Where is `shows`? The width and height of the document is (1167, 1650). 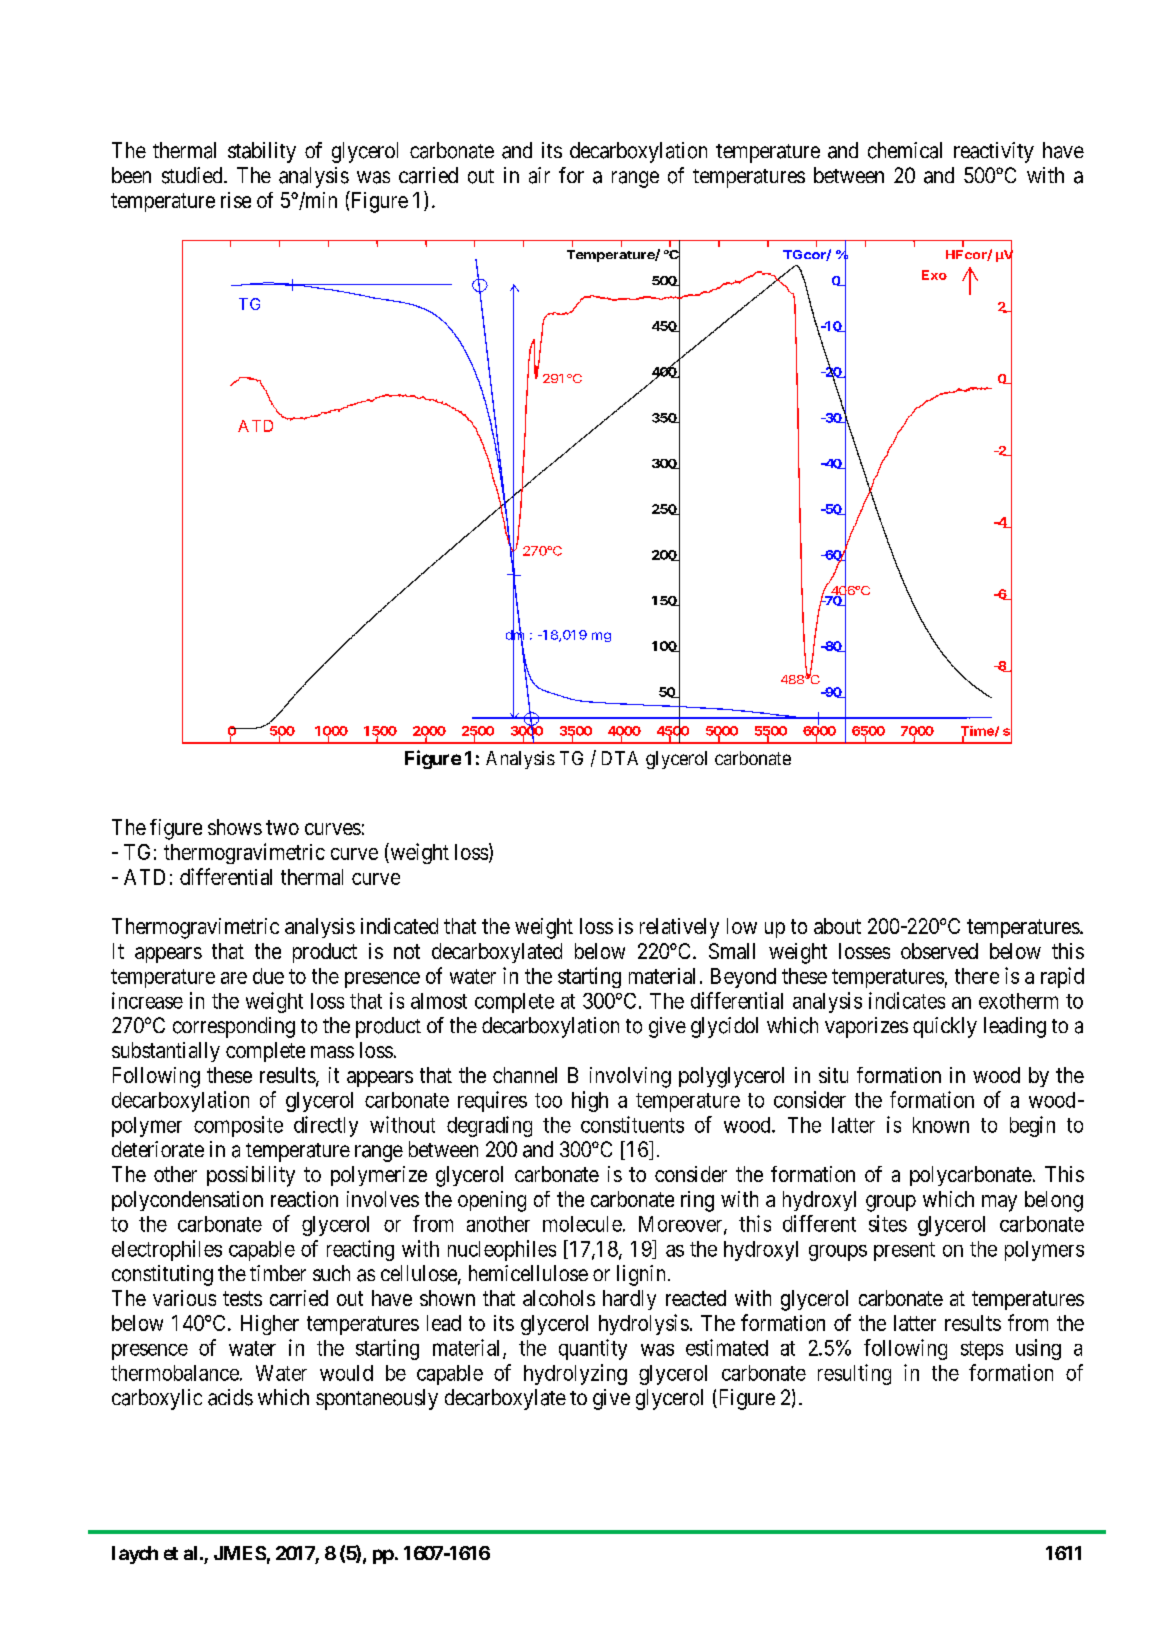 shows is located at coordinates (235, 827).
